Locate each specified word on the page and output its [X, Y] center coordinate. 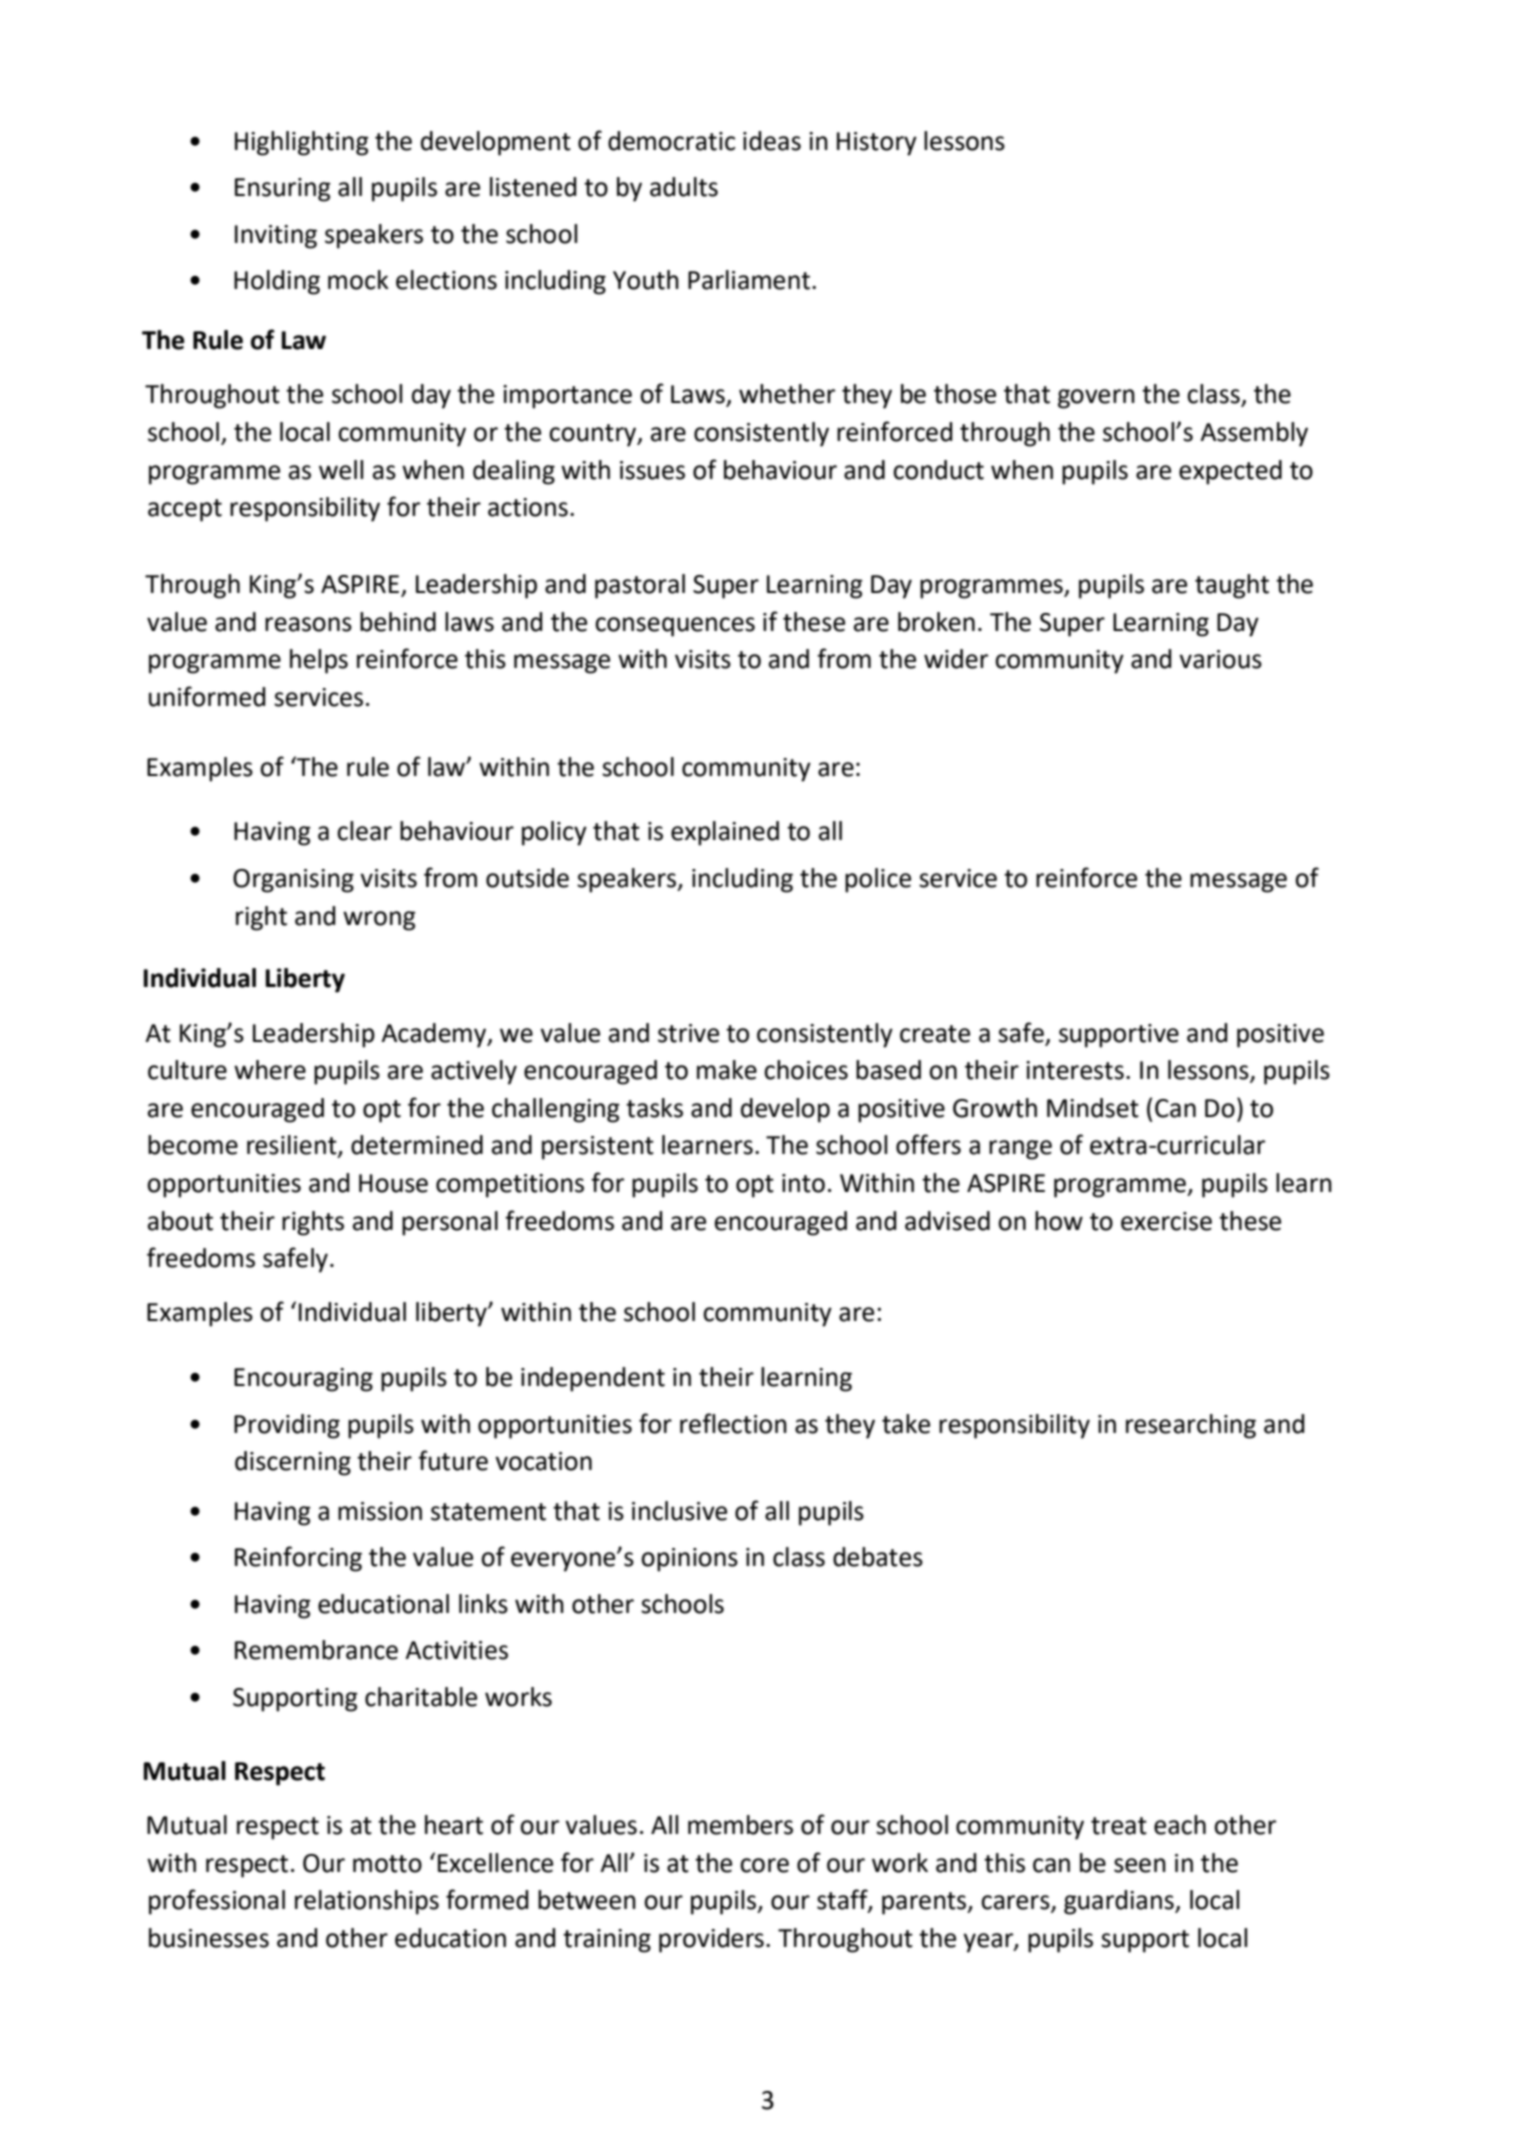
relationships [367, 1902]
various [1220, 659]
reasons [308, 624]
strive [688, 1033]
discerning [293, 1463]
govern [1096, 399]
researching [1191, 1426]
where [270, 1070]
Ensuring [283, 190]
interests [1075, 1070]
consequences [675, 627]
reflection [733, 1423]
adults [684, 187]
